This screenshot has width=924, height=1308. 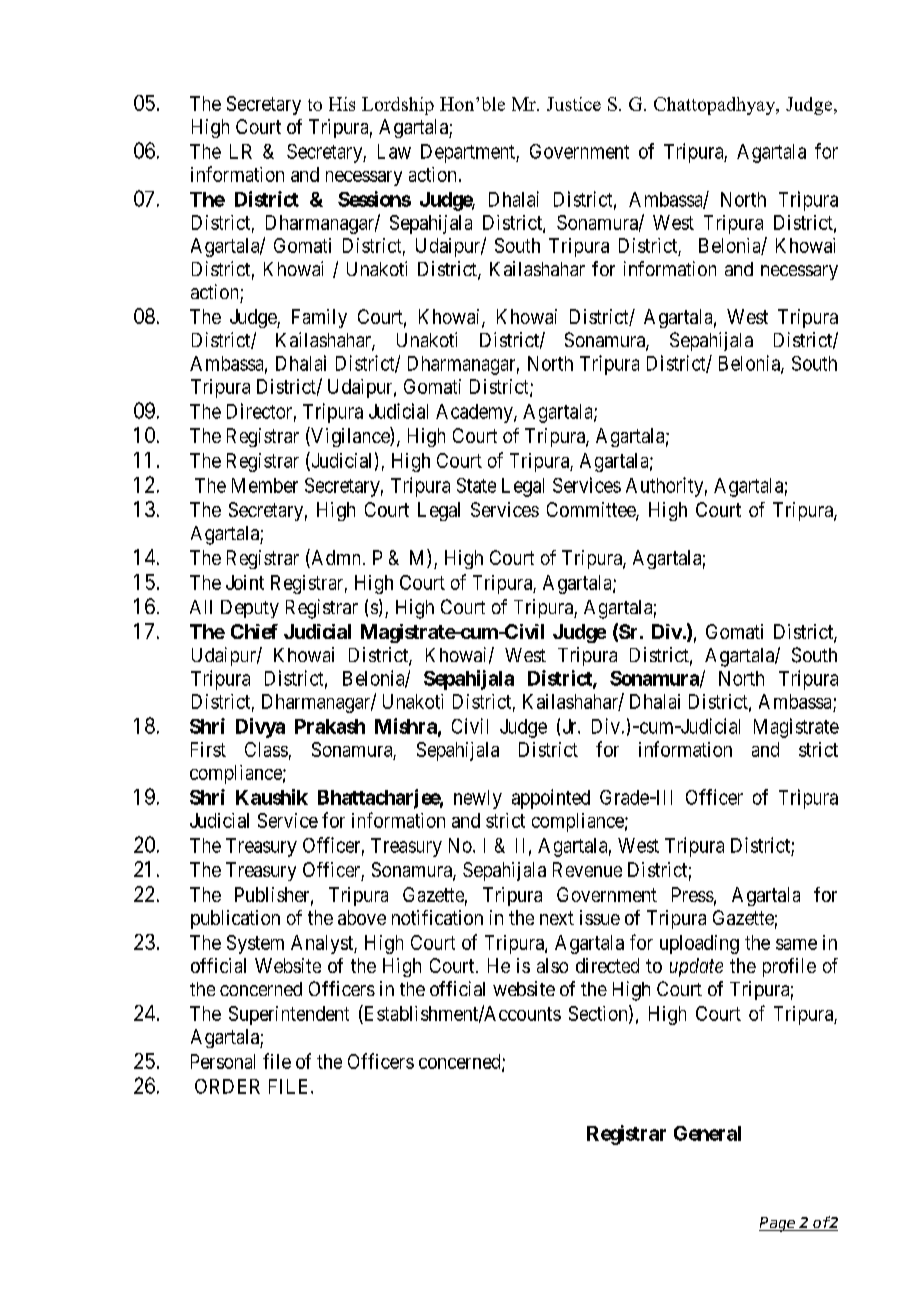 I want to click on Page, so click(x=778, y=1224).
